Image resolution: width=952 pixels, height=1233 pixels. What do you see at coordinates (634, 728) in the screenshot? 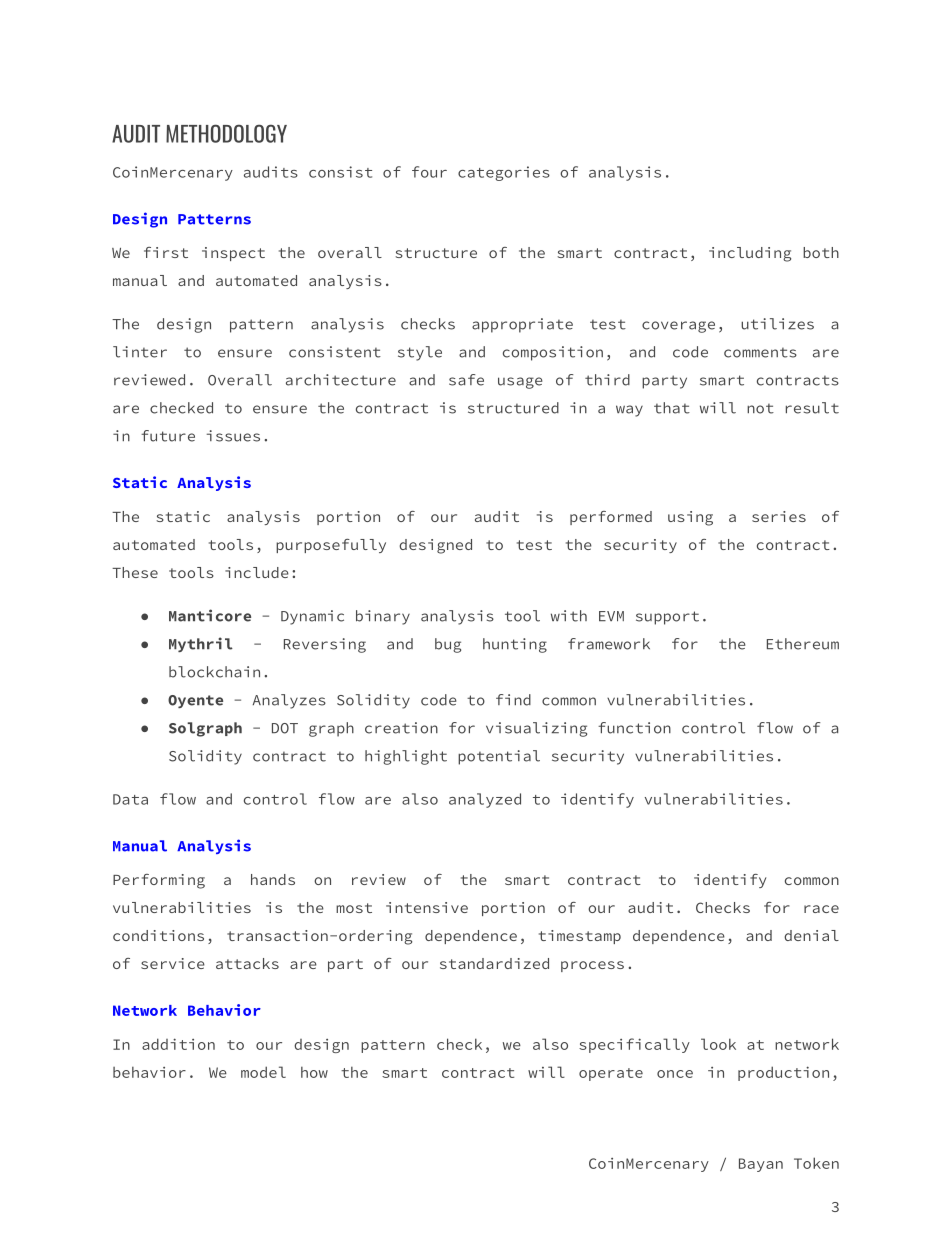
I see `function` at bounding box center [634, 728].
